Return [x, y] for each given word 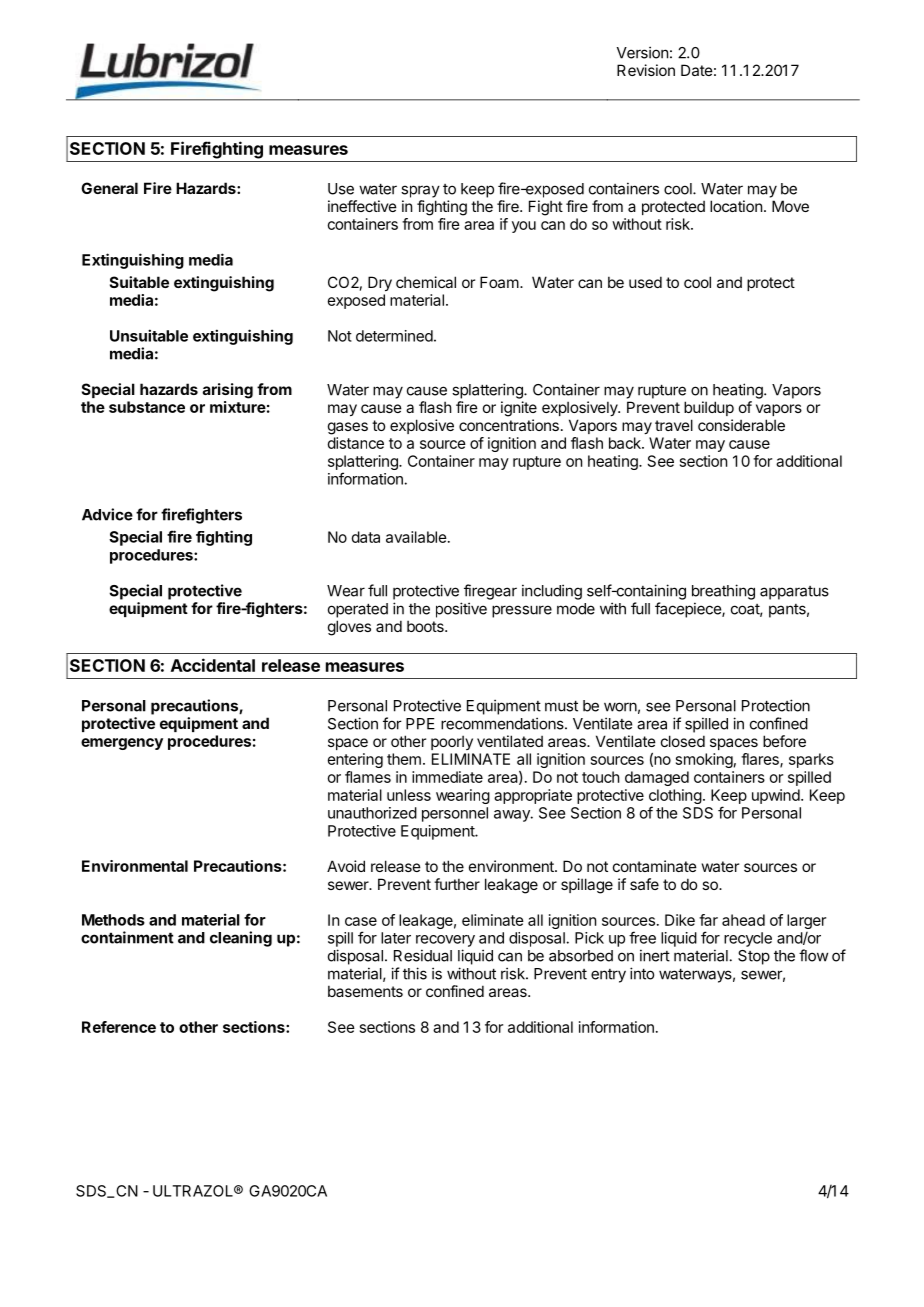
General [109, 188]
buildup [709, 408]
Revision [646, 70]
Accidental [213, 665]
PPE [420, 724]
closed [683, 741]
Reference [119, 1027]
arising [228, 391]
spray [420, 191]
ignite [519, 409]
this [415, 973]
